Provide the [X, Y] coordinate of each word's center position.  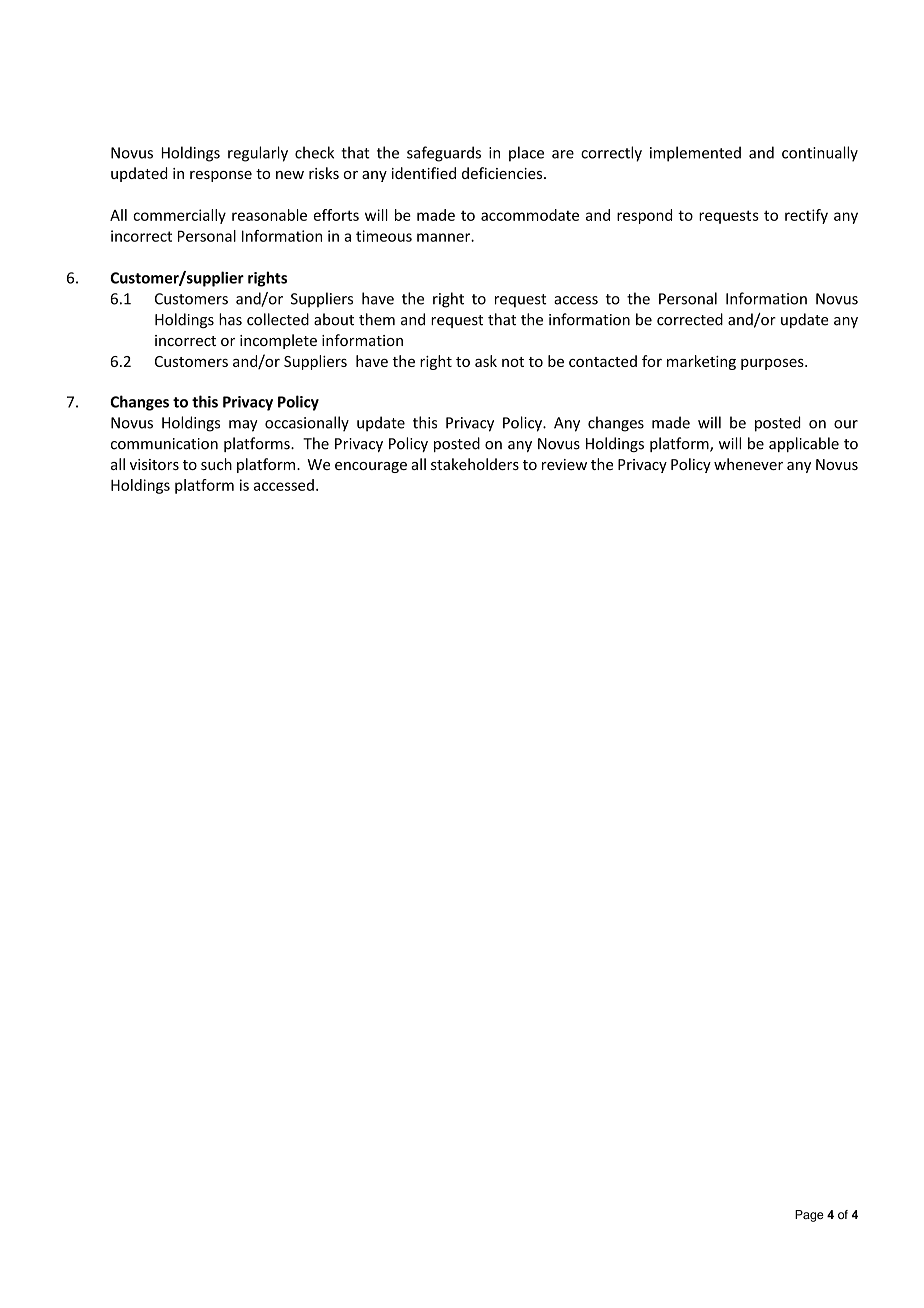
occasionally [307, 423]
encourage [371, 467]
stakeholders [475, 464]
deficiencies [503, 173]
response [221, 176]
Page [809, 1216]
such [216, 464]
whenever [748, 464]
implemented [695, 154]
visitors [154, 464]
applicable [804, 444]
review [564, 464]
